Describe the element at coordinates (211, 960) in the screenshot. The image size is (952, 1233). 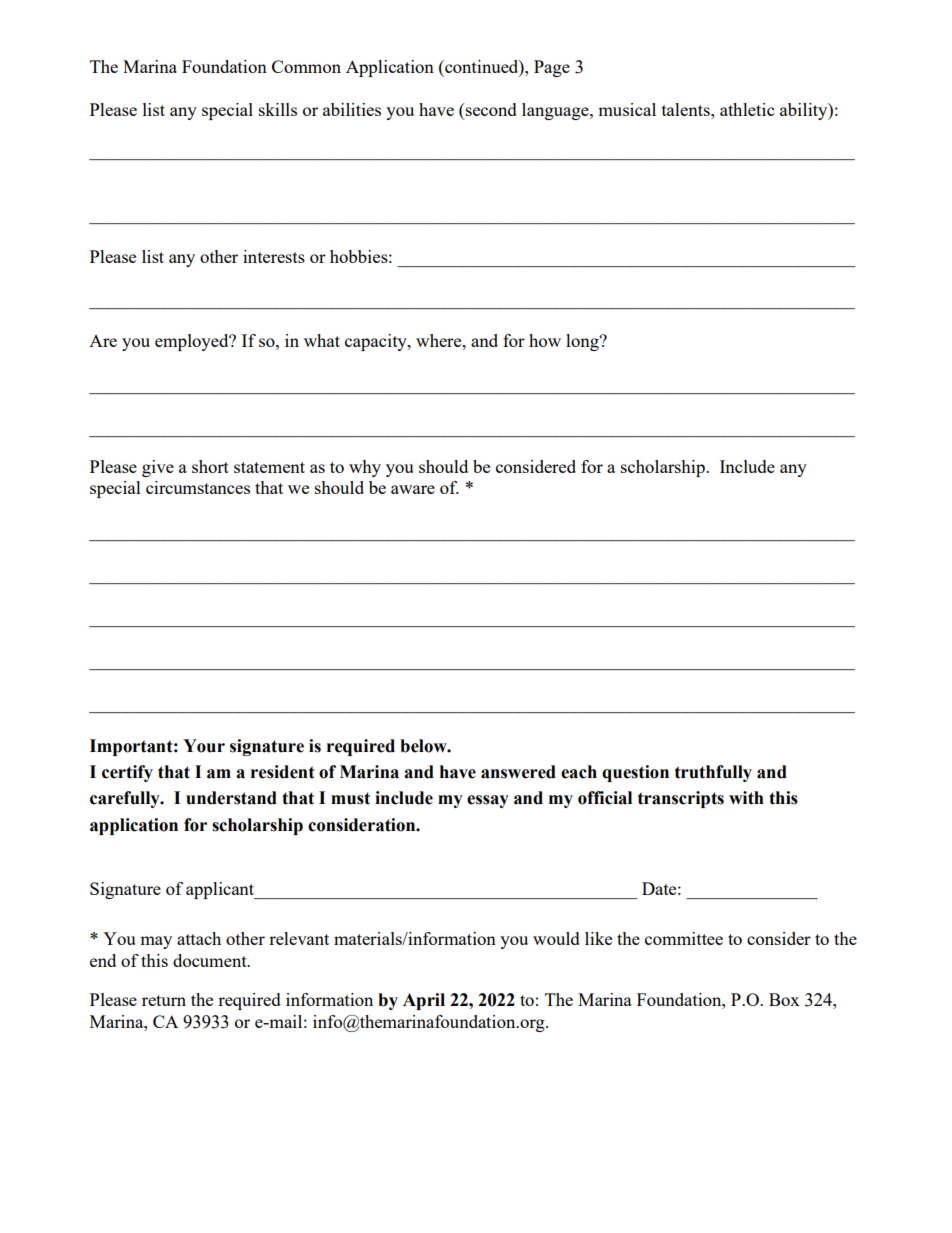
I see `document` at that location.
